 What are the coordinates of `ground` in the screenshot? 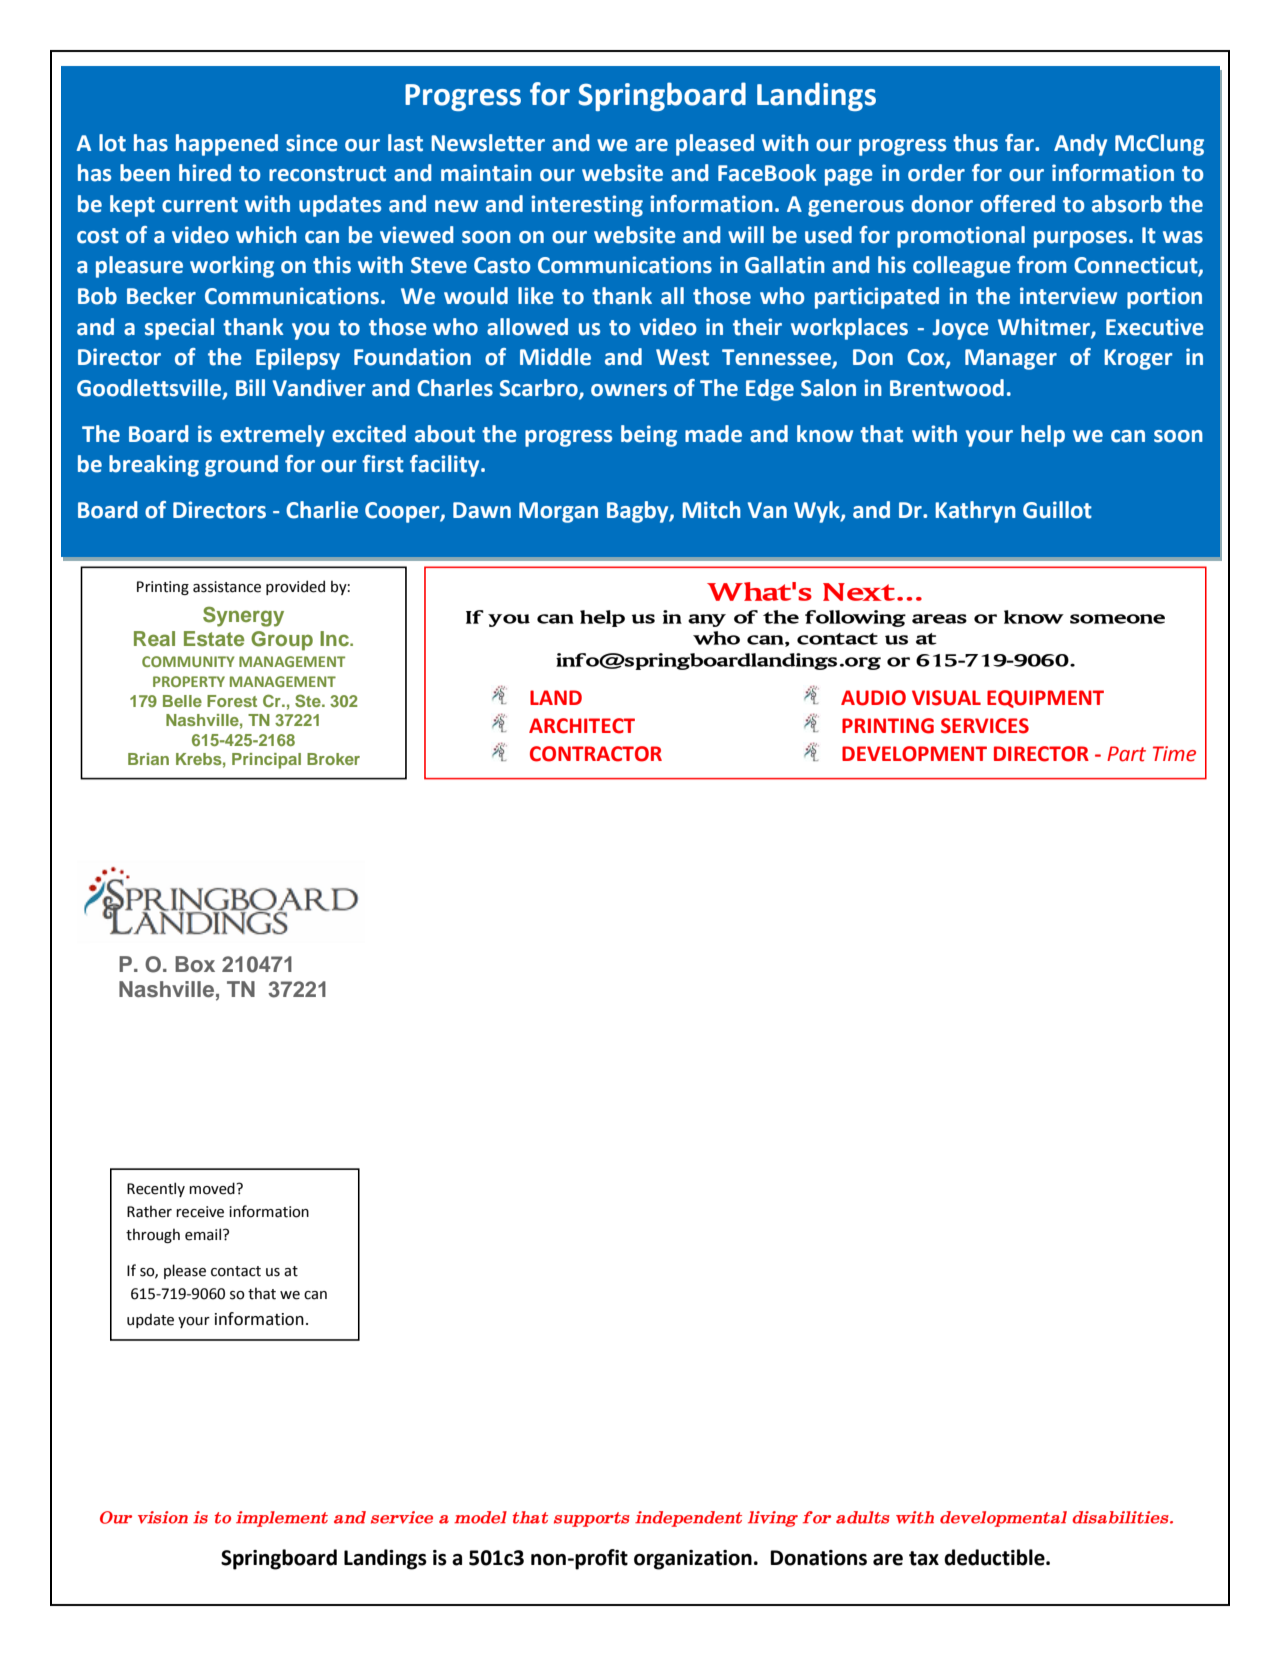 It's located at (241, 466).
